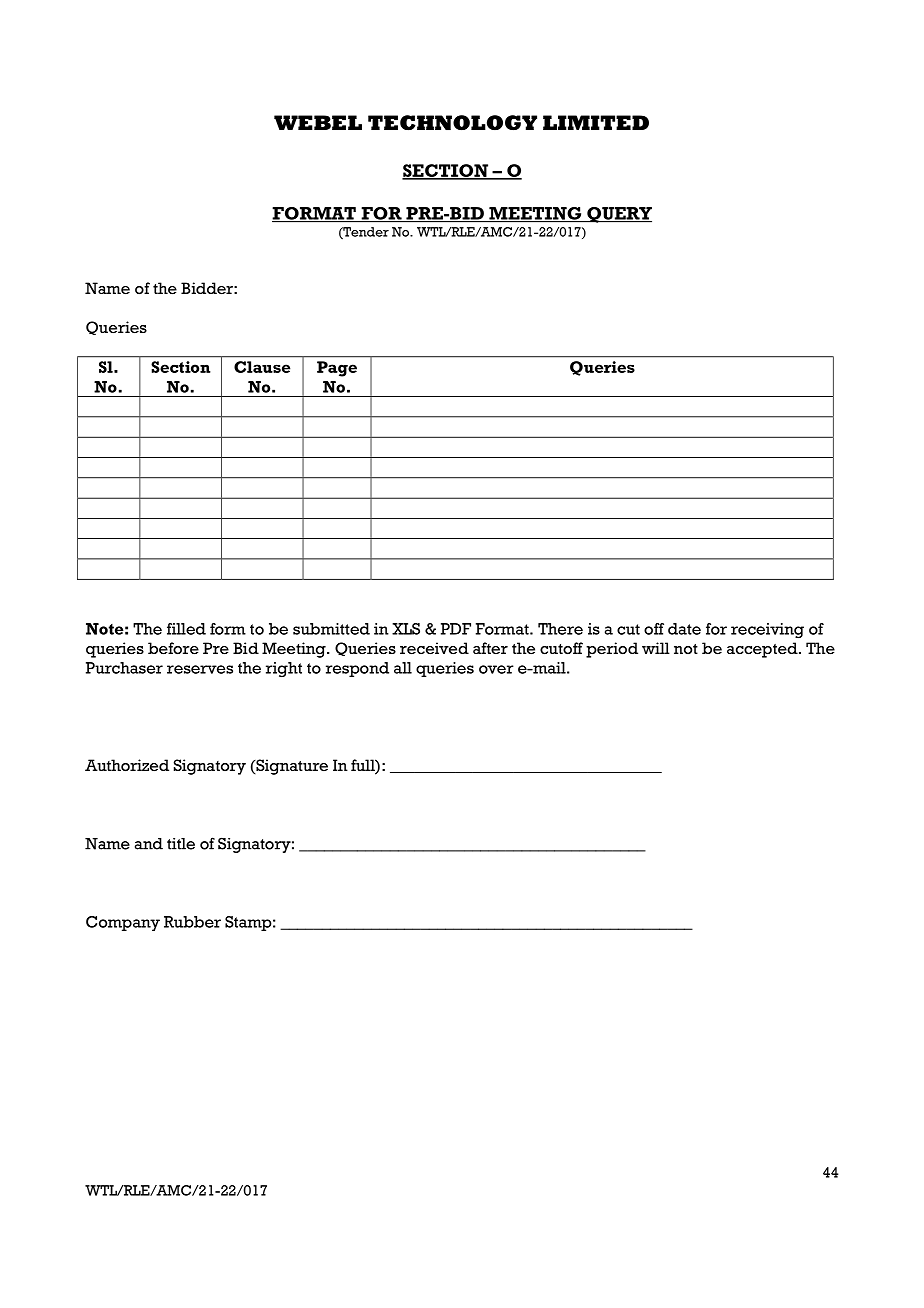 Image resolution: width=924 pixels, height=1308 pixels. What do you see at coordinates (452, 123) in the screenshot?
I see `TECHNOLOGY` at bounding box center [452, 123].
